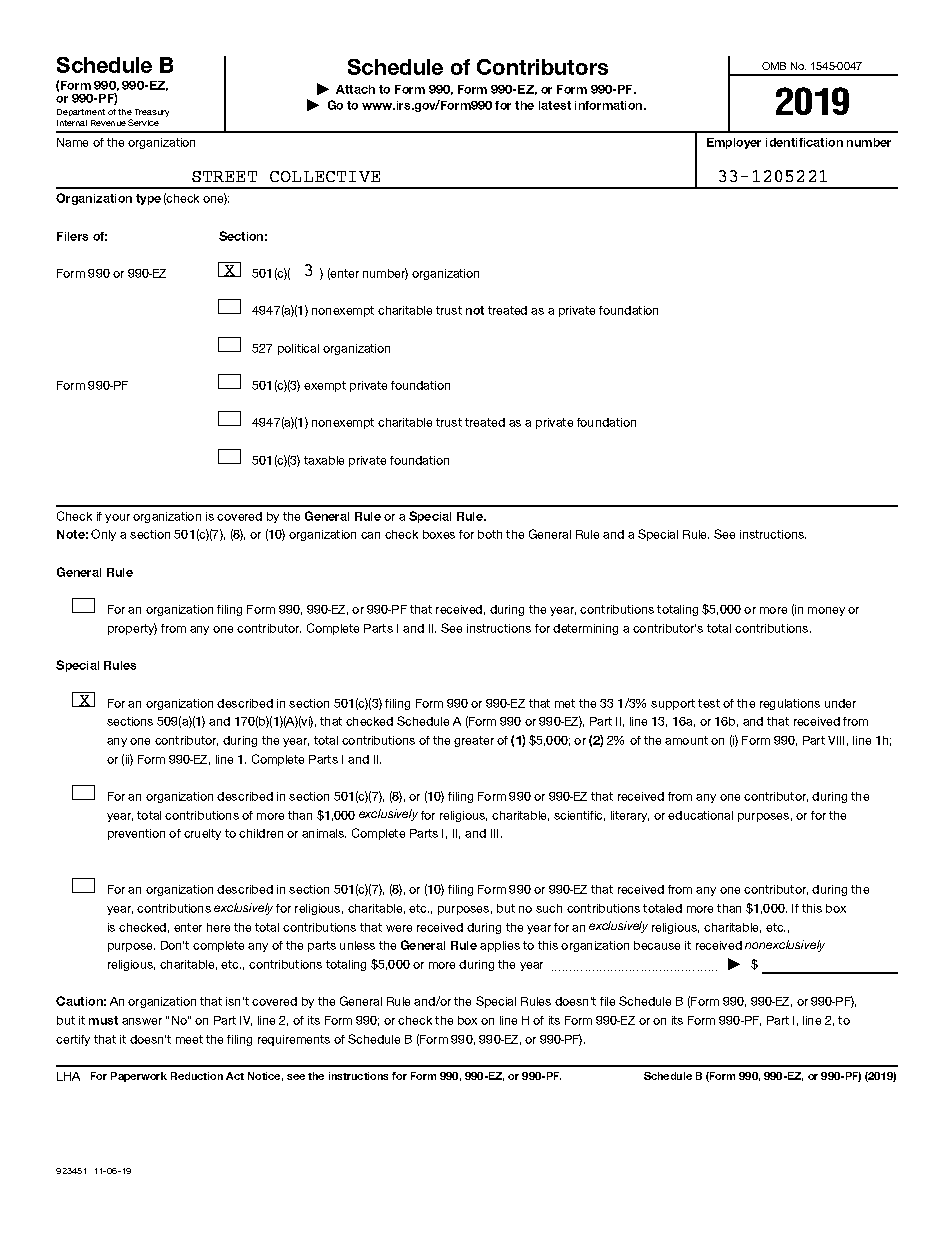 This image has height=1233, width=952. What do you see at coordinates (826, 611) in the image?
I see `money` at bounding box center [826, 611].
